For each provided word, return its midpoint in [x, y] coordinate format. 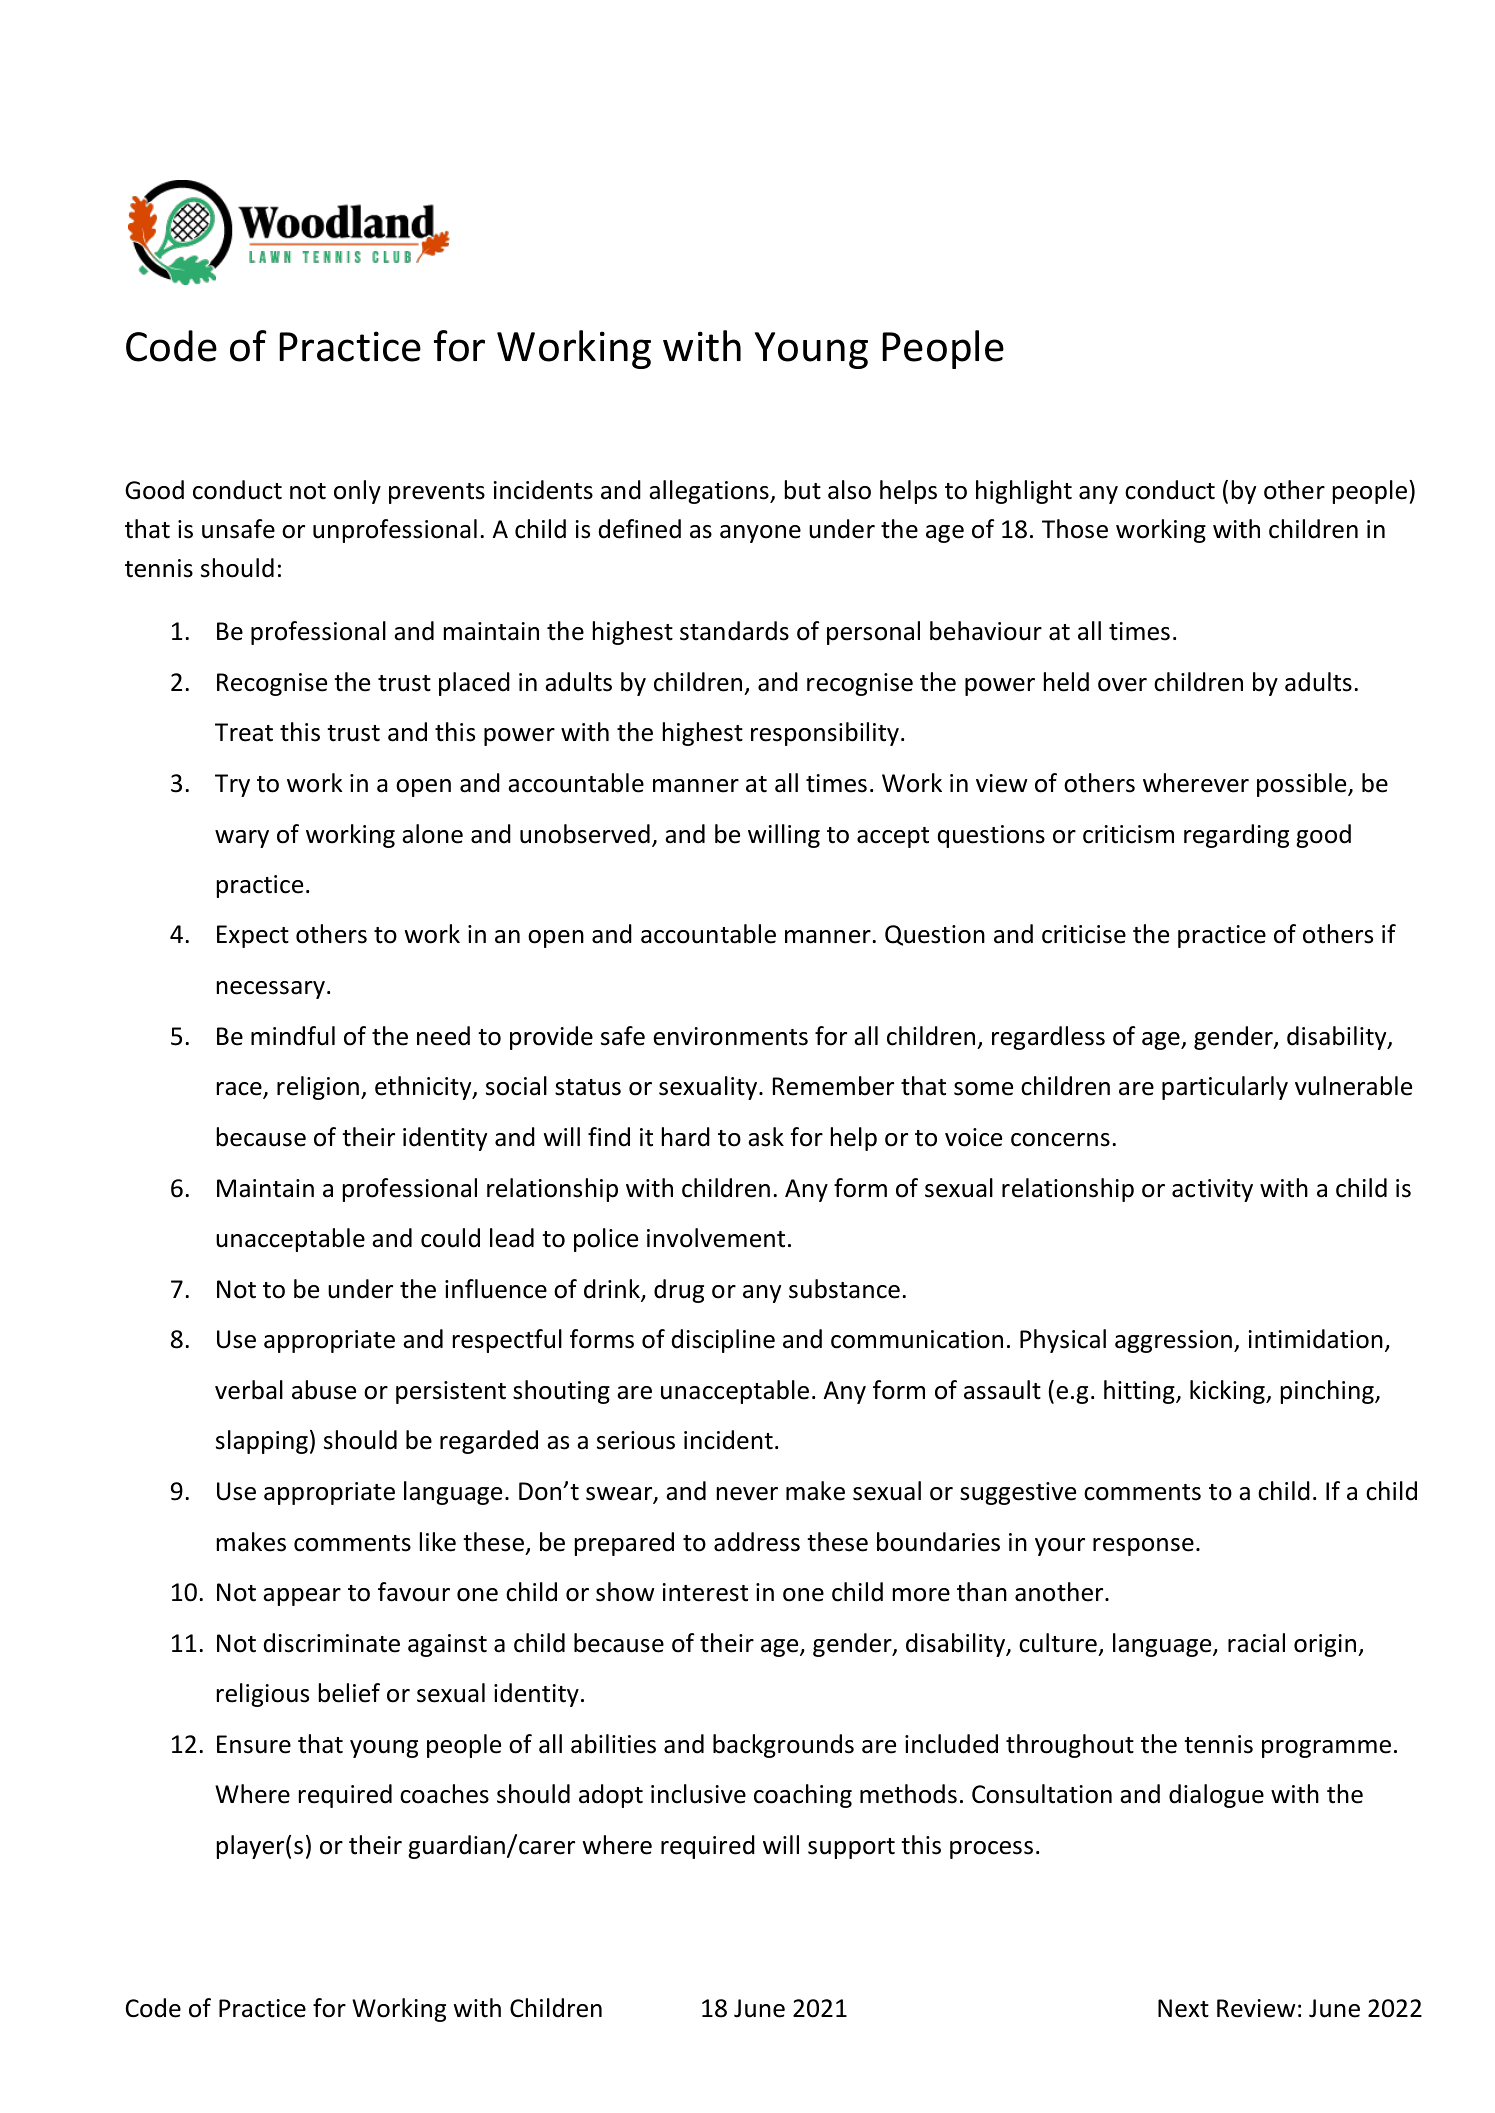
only [357, 492]
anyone [760, 534]
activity [1212, 1190]
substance [844, 1289]
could [450, 1238]
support [851, 1848]
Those [1075, 529]
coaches [444, 1794]
